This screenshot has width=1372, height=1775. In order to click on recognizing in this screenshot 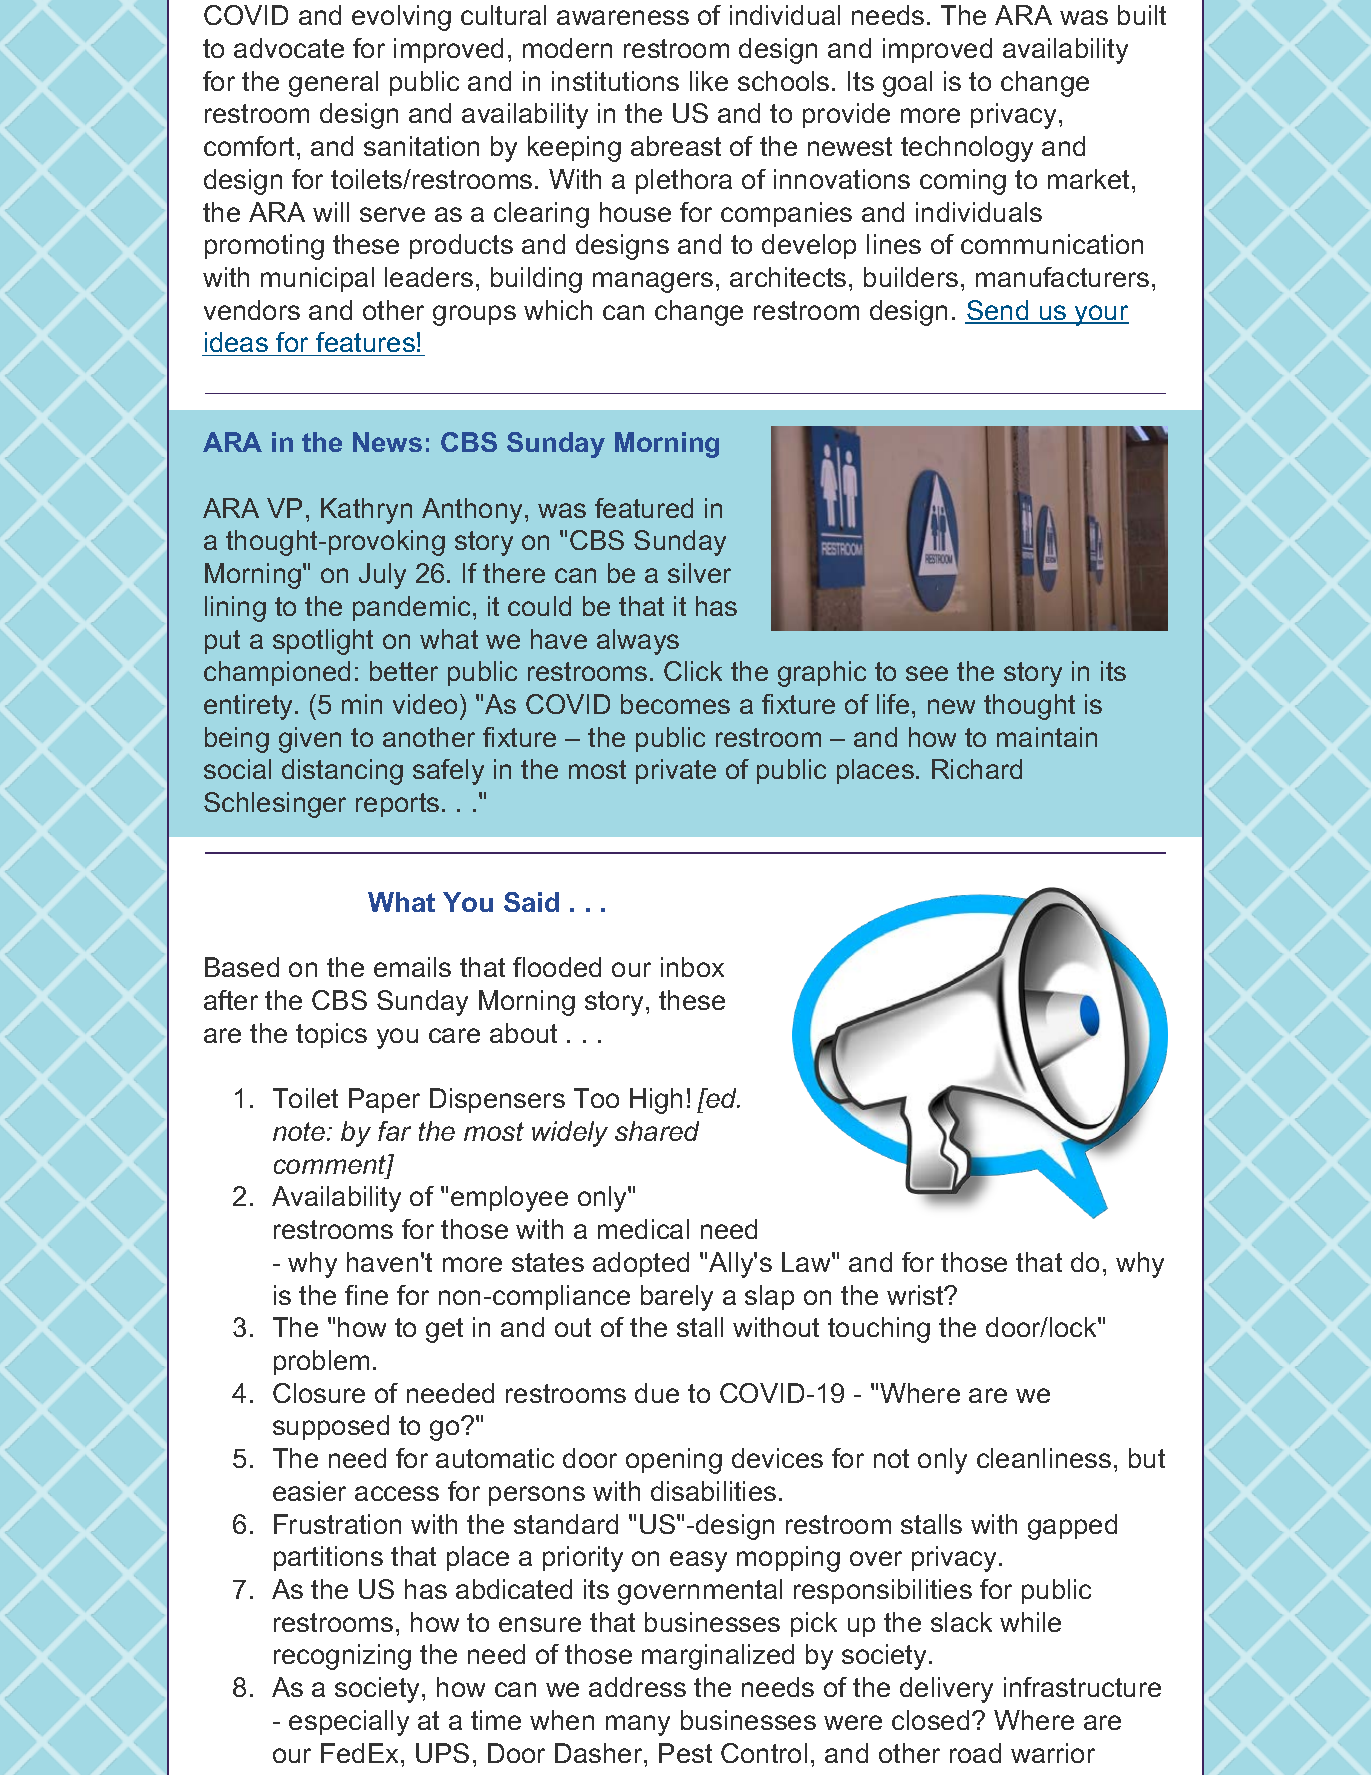, I will do `click(342, 1657)`.
